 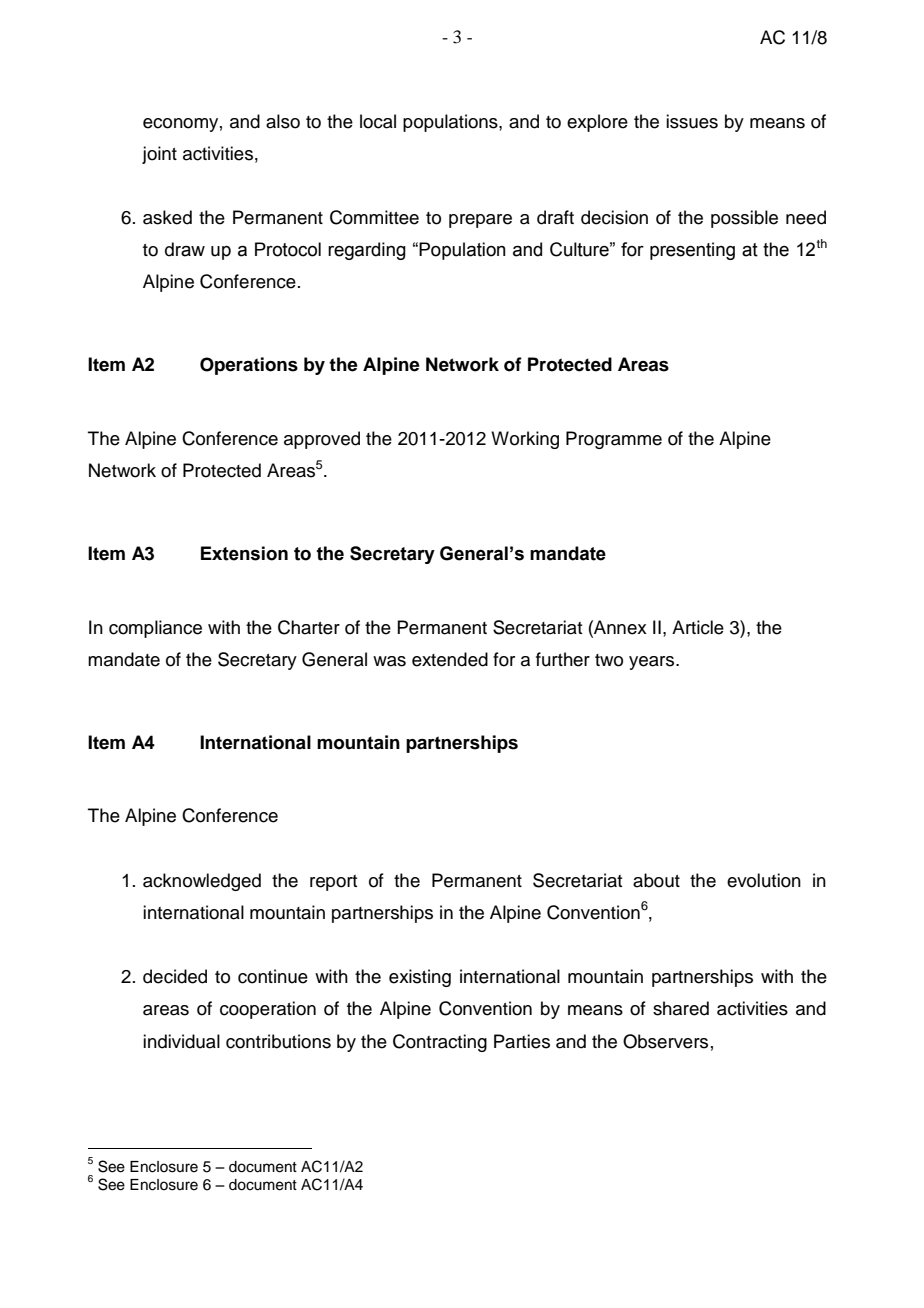 What do you see at coordinates (480, 221) in the image?
I see `prepare` at bounding box center [480, 221].
